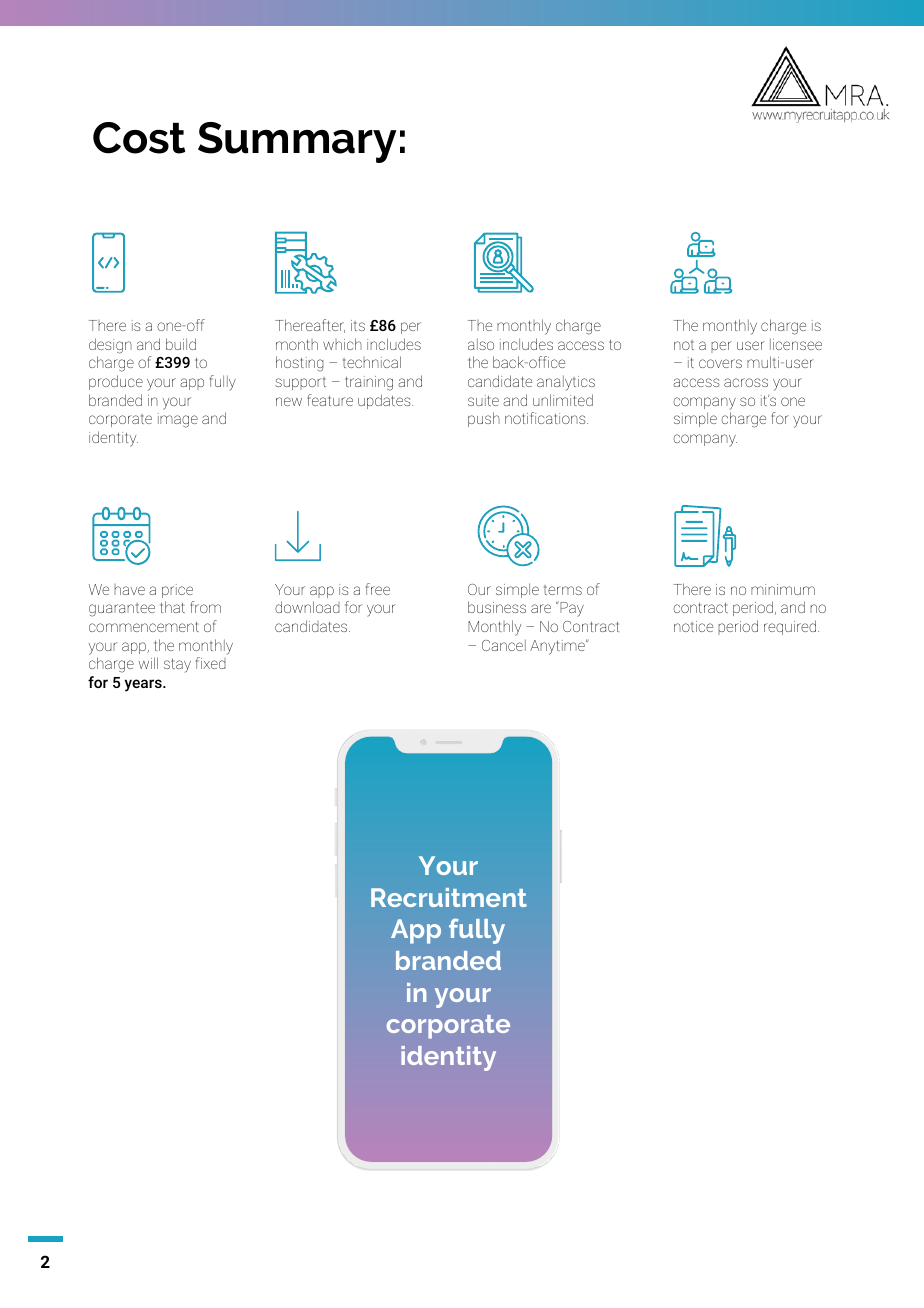 The image size is (924, 1308). Describe the element at coordinates (297, 142) in the screenshot. I see `Summary` at that location.
